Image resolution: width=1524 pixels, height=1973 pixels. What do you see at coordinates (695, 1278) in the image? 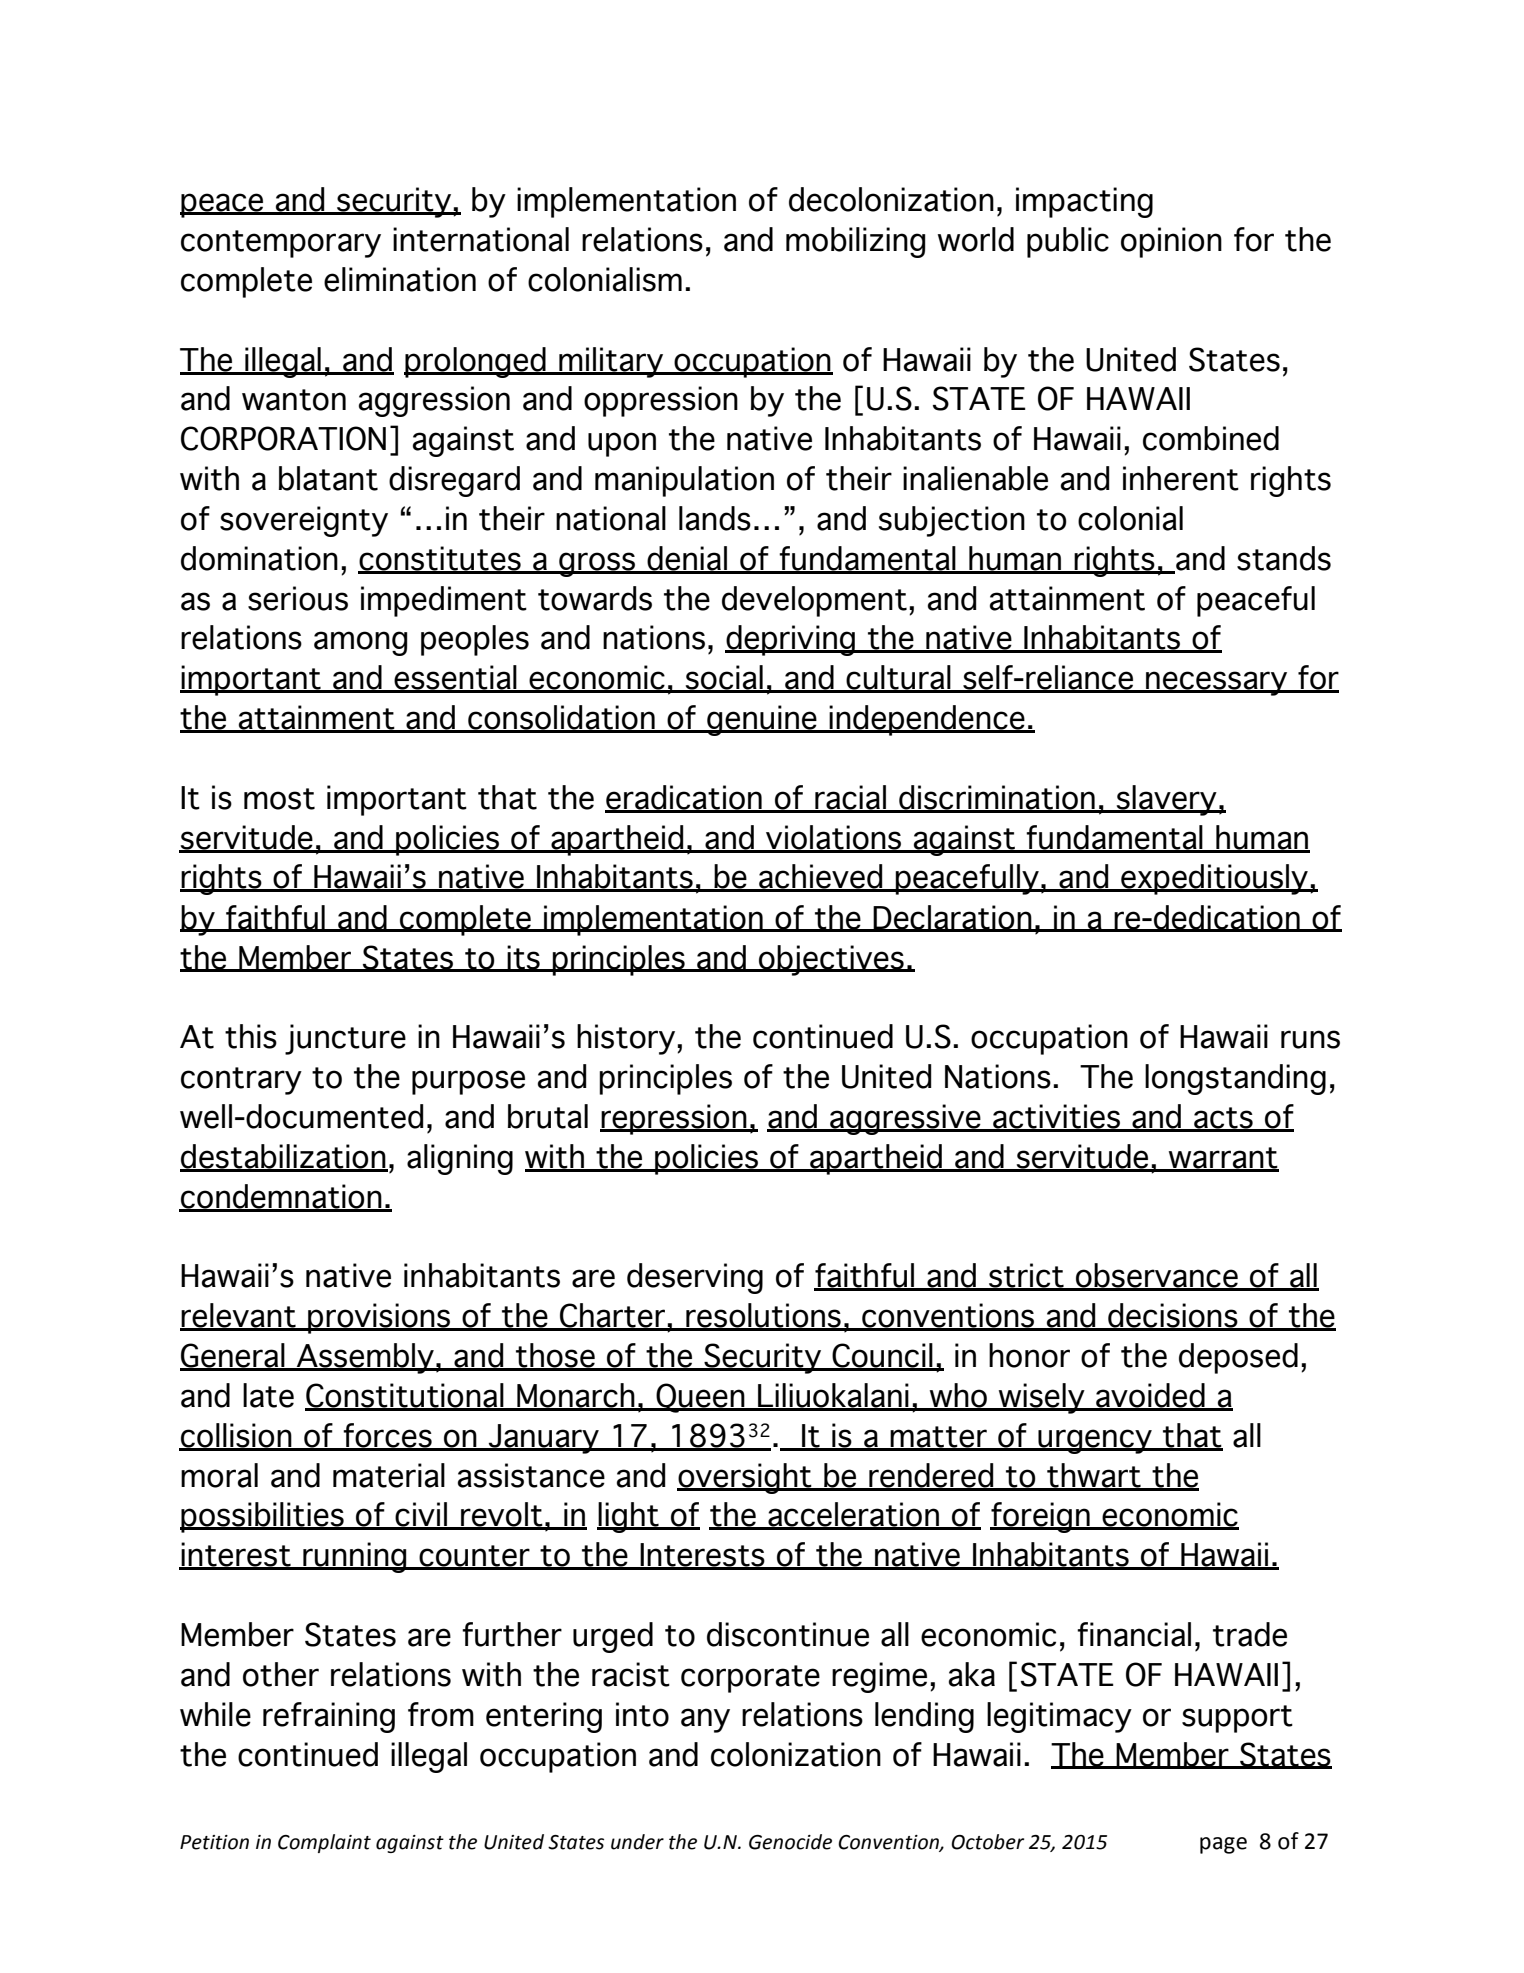
I see `deserving` at bounding box center [695, 1278].
